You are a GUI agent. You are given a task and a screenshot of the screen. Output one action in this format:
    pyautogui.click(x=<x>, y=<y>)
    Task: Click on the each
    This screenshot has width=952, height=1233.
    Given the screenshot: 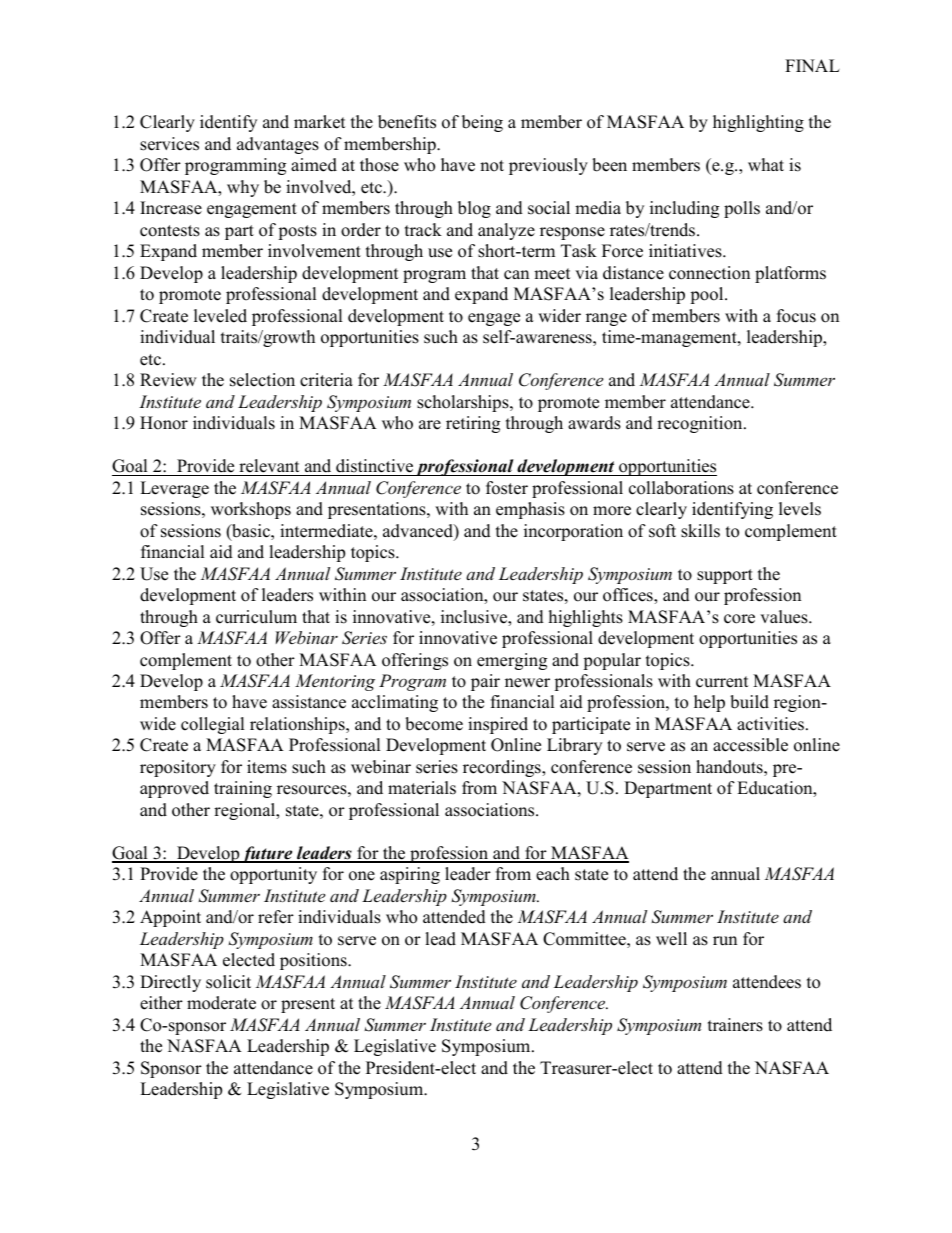 What is the action you would take?
    pyautogui.click(x=553, y=874)
